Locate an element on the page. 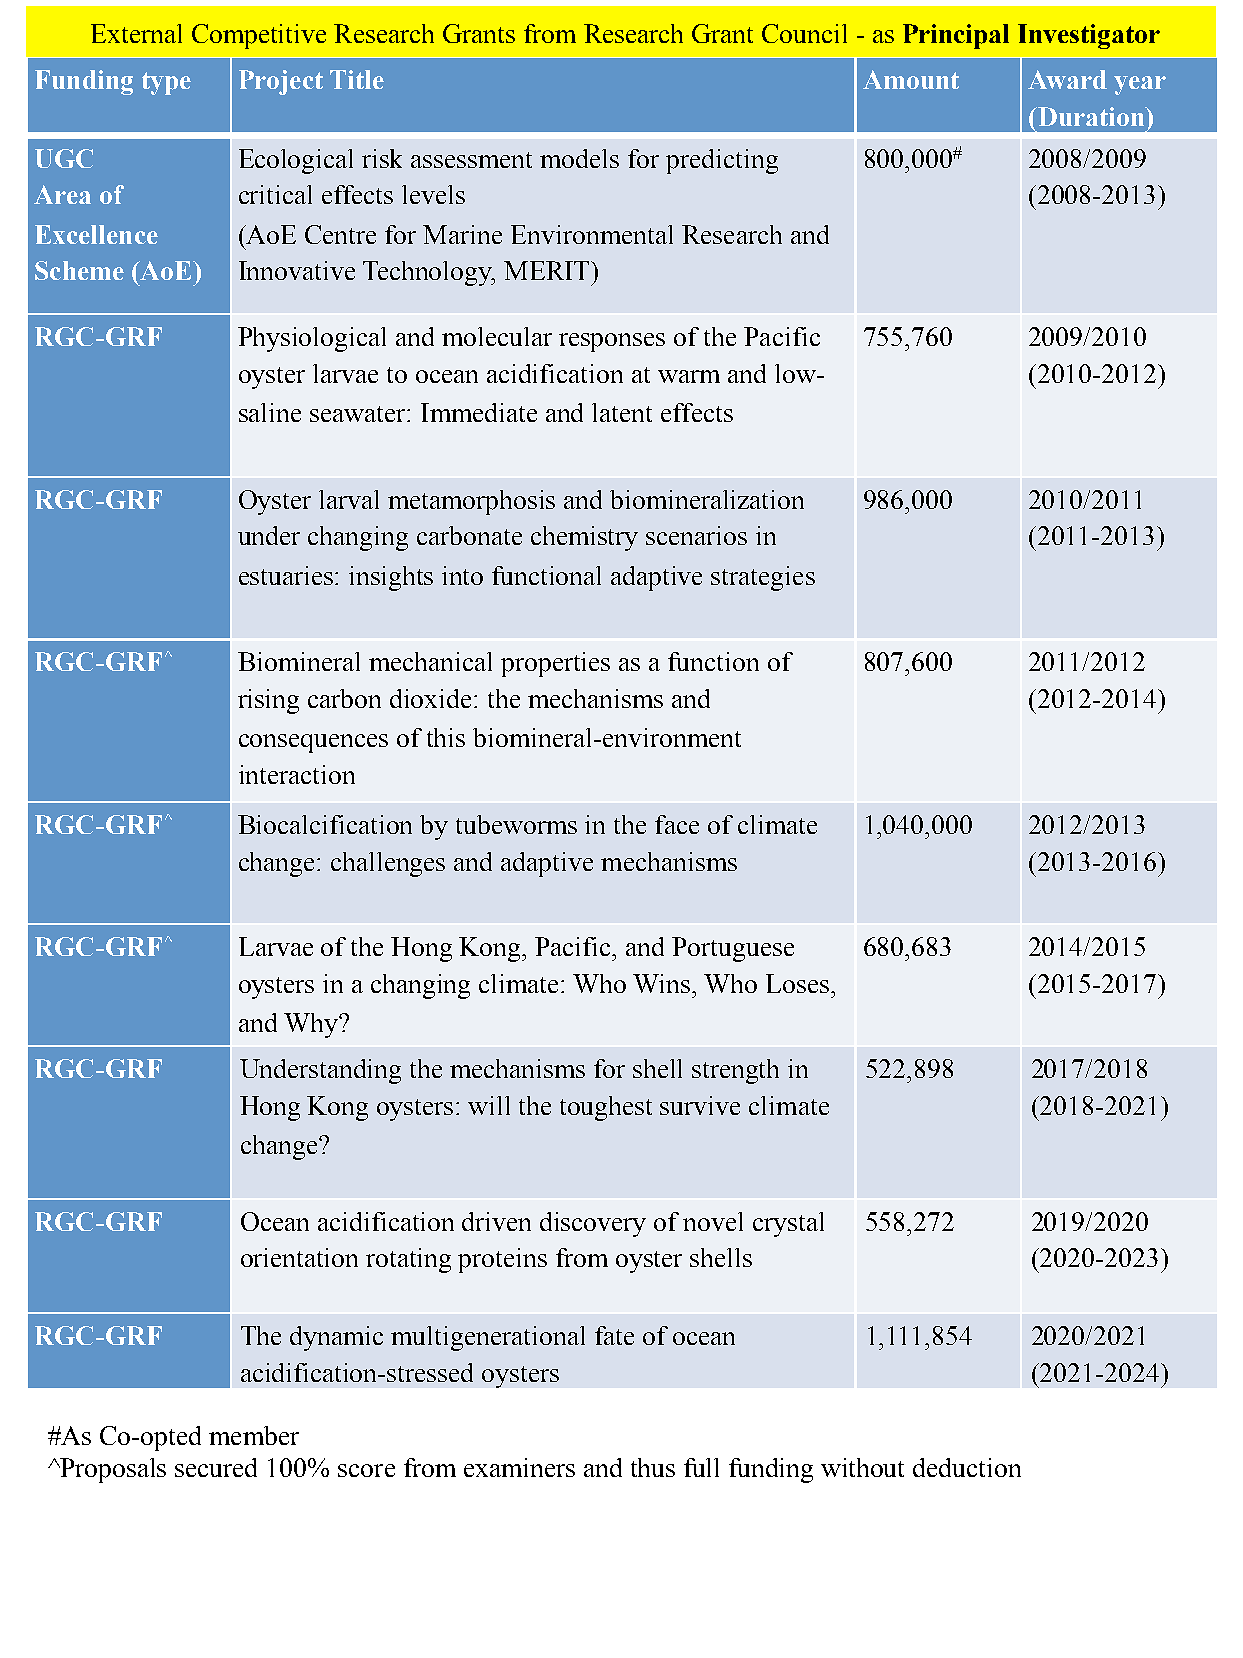  deduction is located at coordinates (967, 1467).
